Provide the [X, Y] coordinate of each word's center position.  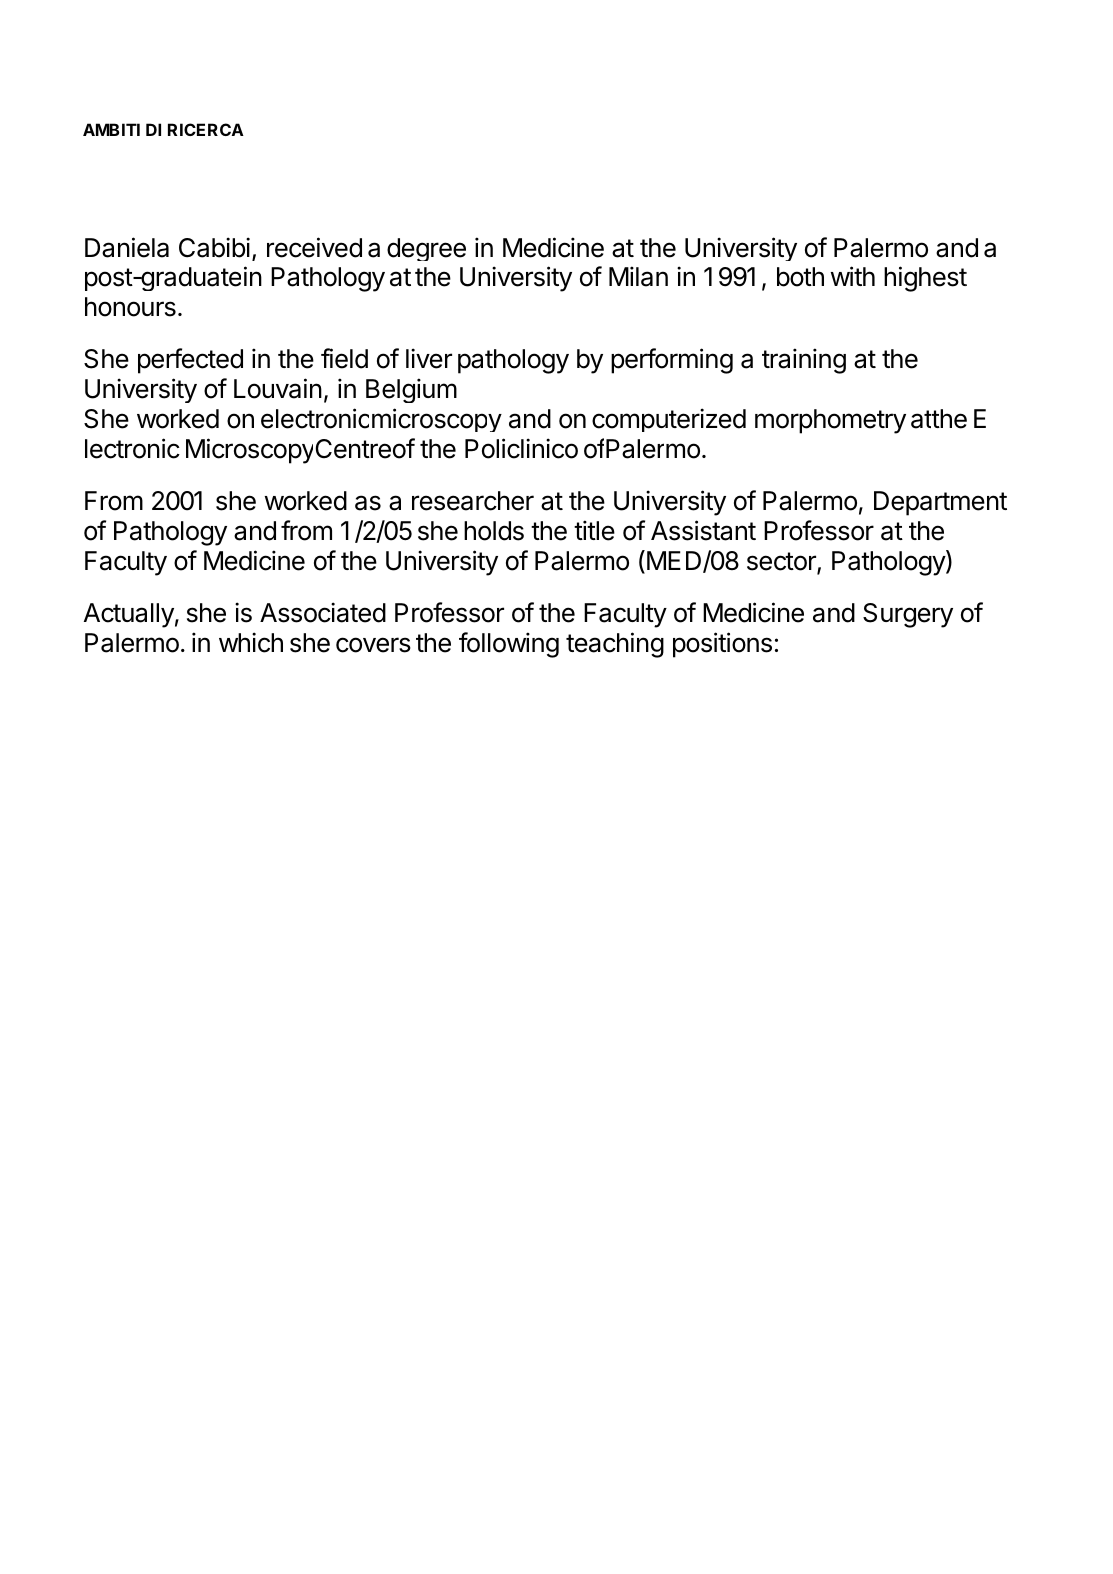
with [853, 276]
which [251, 642]
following [509, 645]
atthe [939, 419]
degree [426, 249]
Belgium [411, 390]
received [314, 247]
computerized [669, 420]
